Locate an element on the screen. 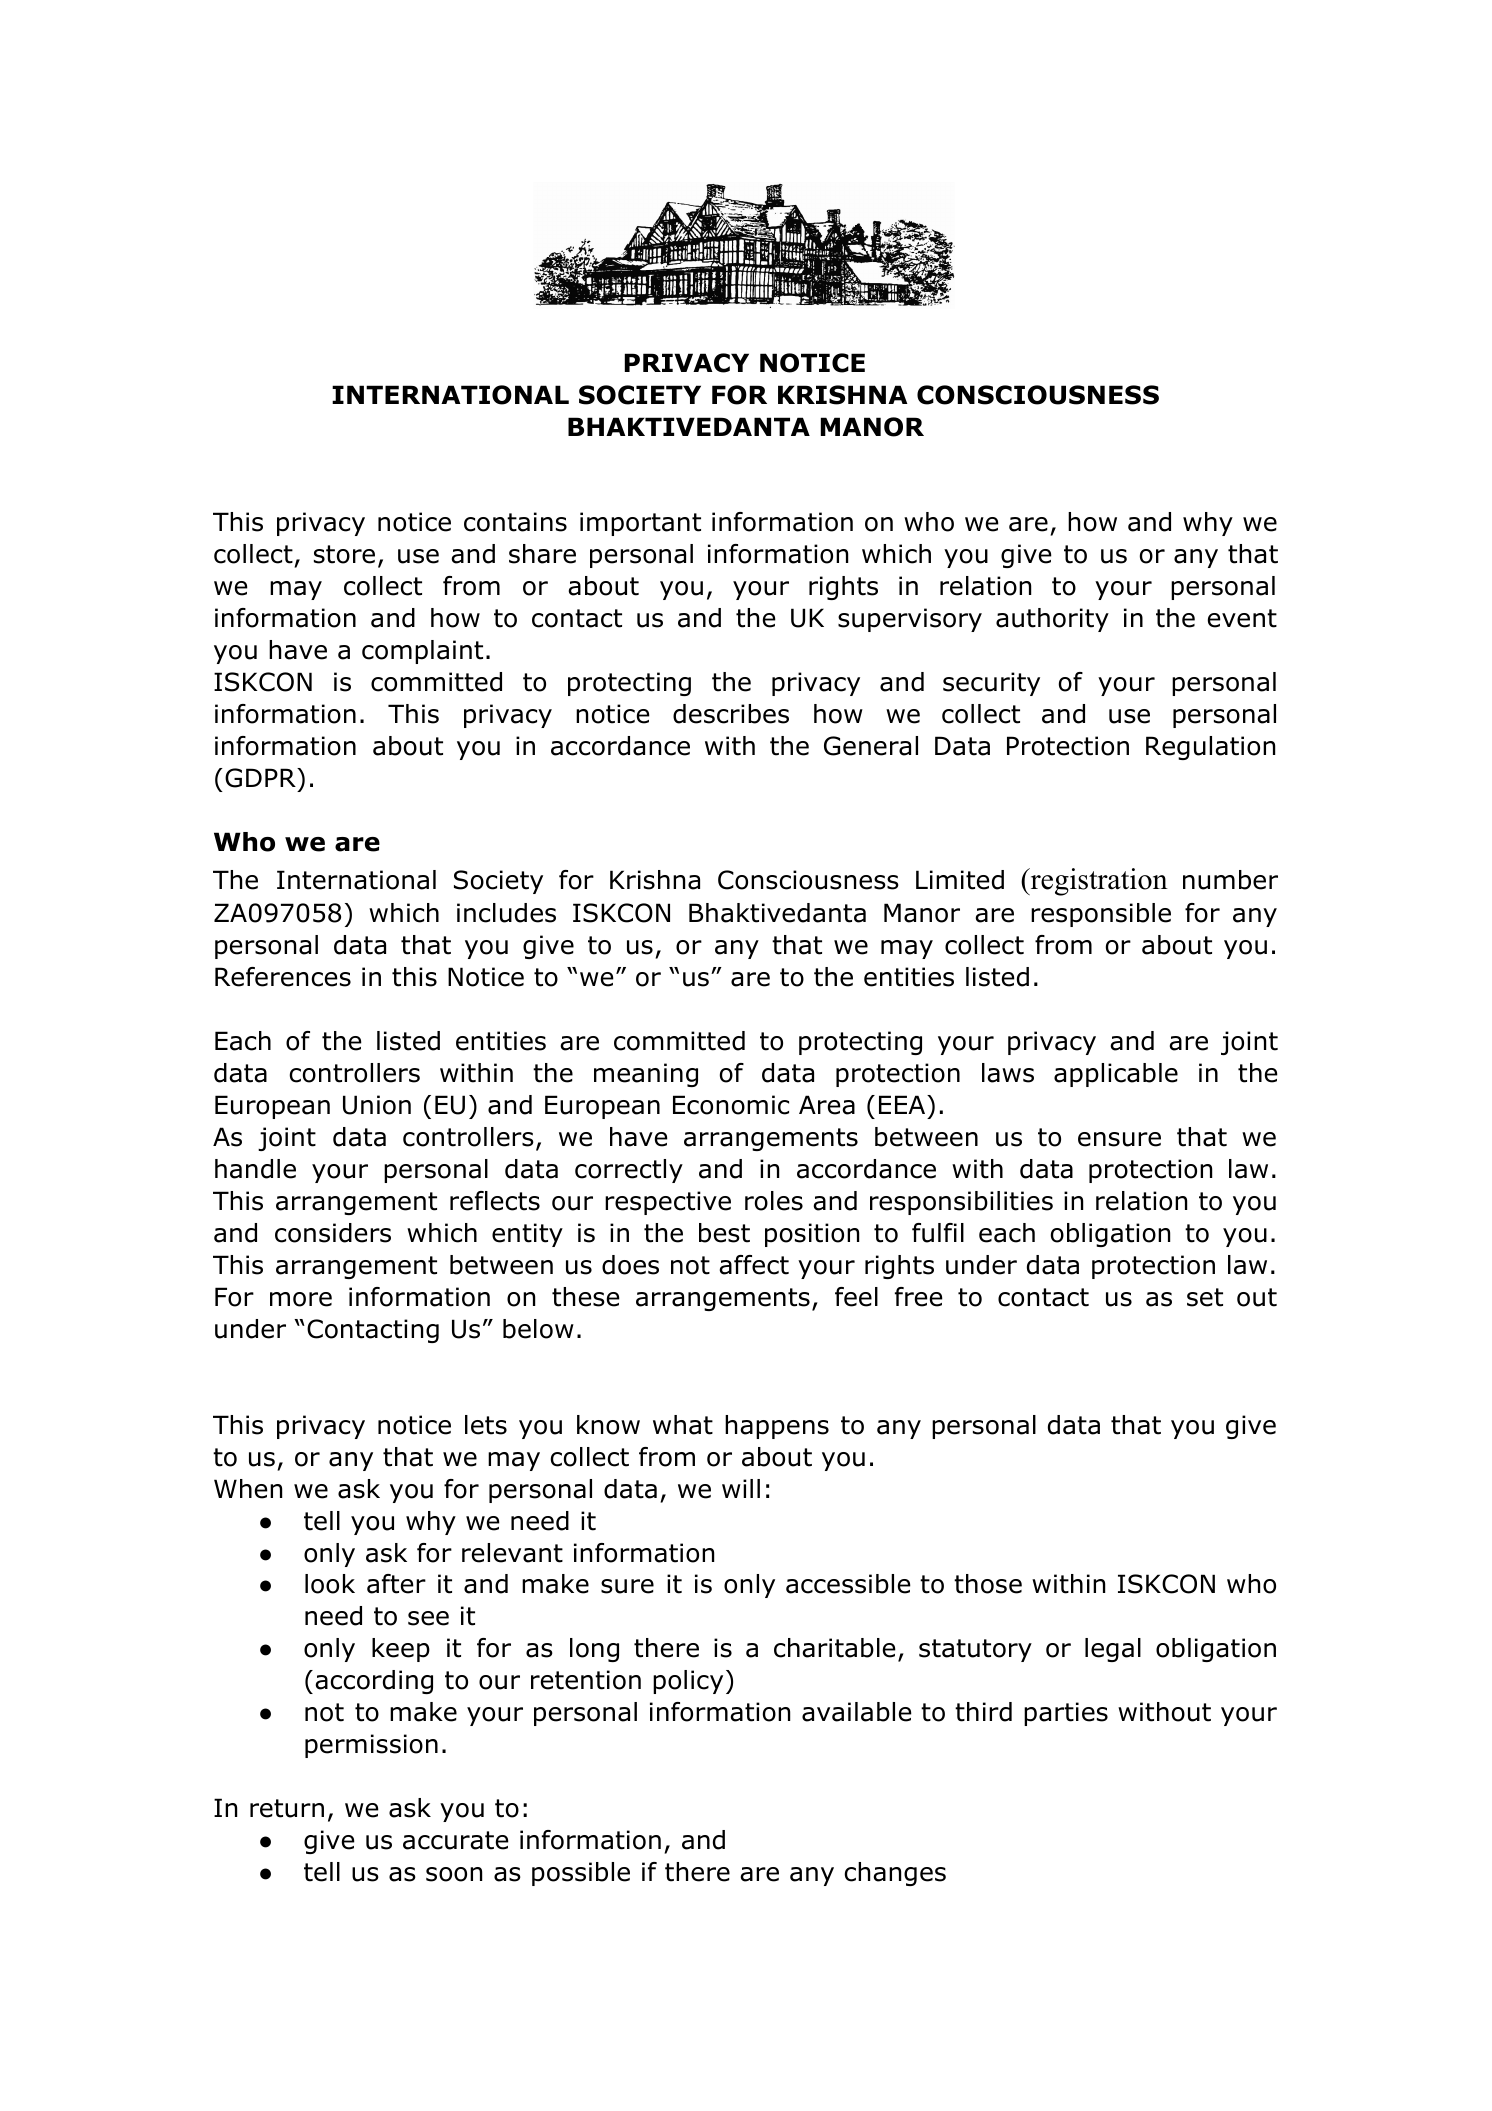 The width and height of the screenshot is (1492, 2111). responsible is located at coordinates (1101, 915).
